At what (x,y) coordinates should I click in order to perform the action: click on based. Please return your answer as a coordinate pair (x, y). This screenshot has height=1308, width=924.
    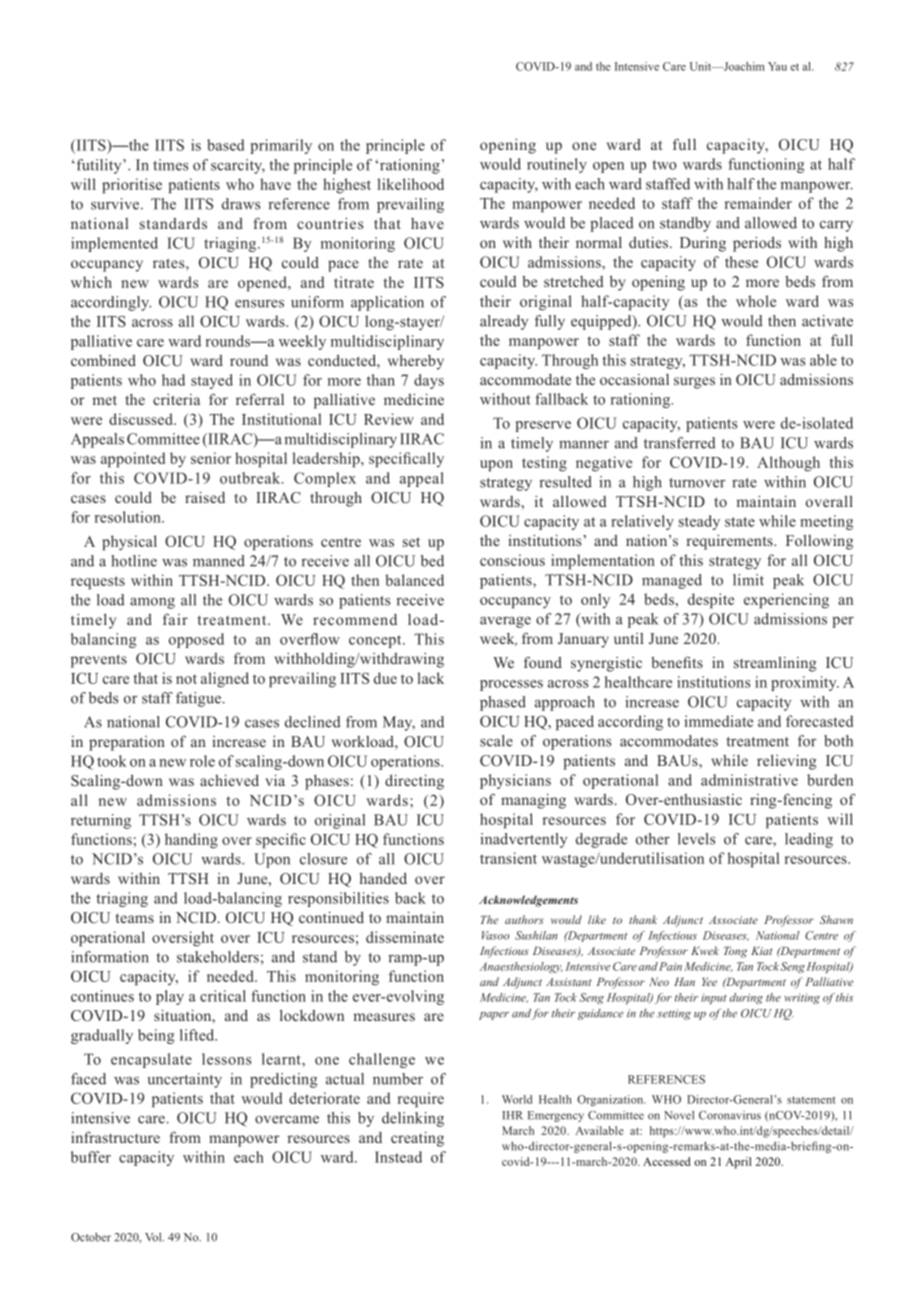
    Looking at the image, I should click on (226, 145).
